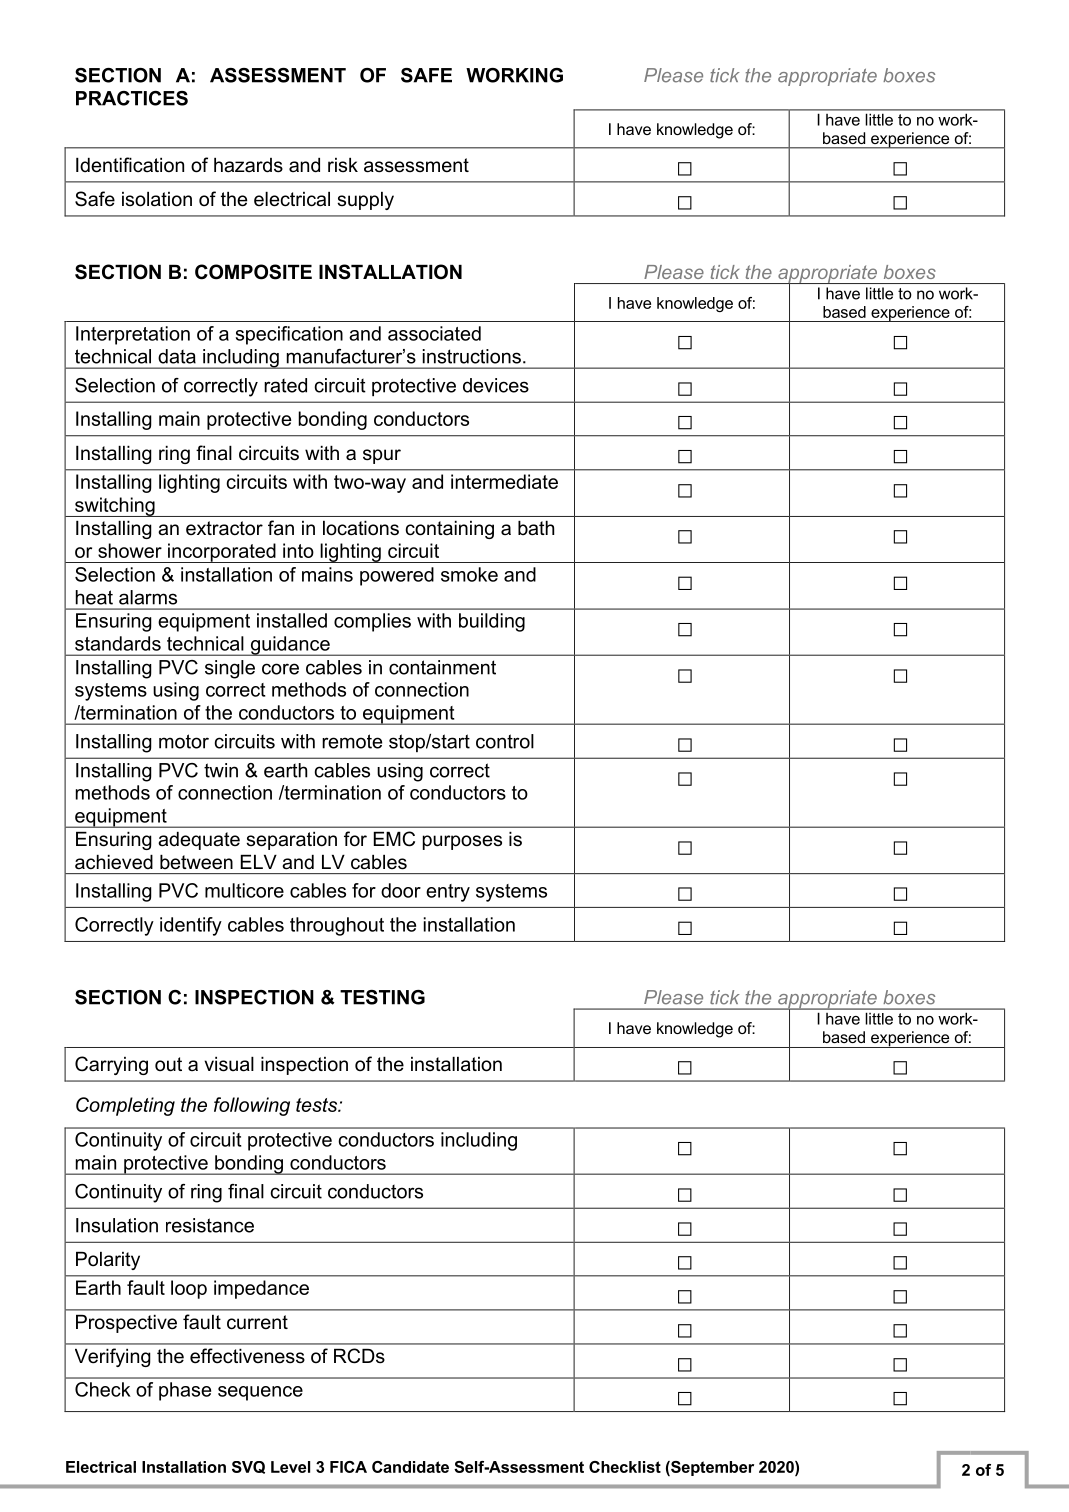 The width and height of the image is (1069, 1512). I want to click on motor, so click(184, 741).
